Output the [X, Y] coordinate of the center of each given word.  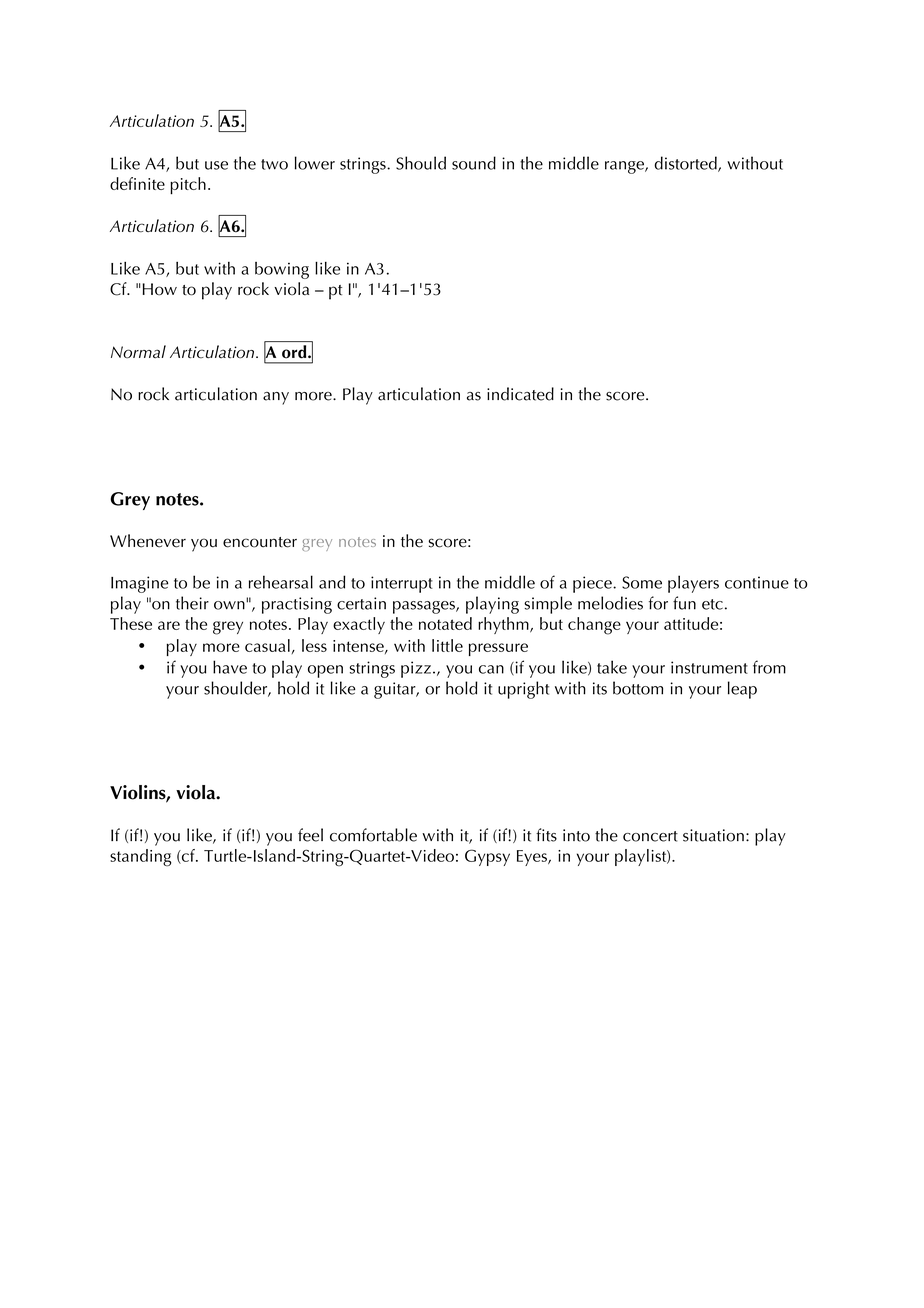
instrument [709, 667]
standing [140, 858]
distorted [686, 164]
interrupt [402, 584]
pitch [188, 186]
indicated [520, 394]
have [230, 667]
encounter [260, 542]
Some [642, 582]
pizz [416, 669]
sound [474, 163]
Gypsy [487, 857]
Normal [138, 352]
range [625, 167]
